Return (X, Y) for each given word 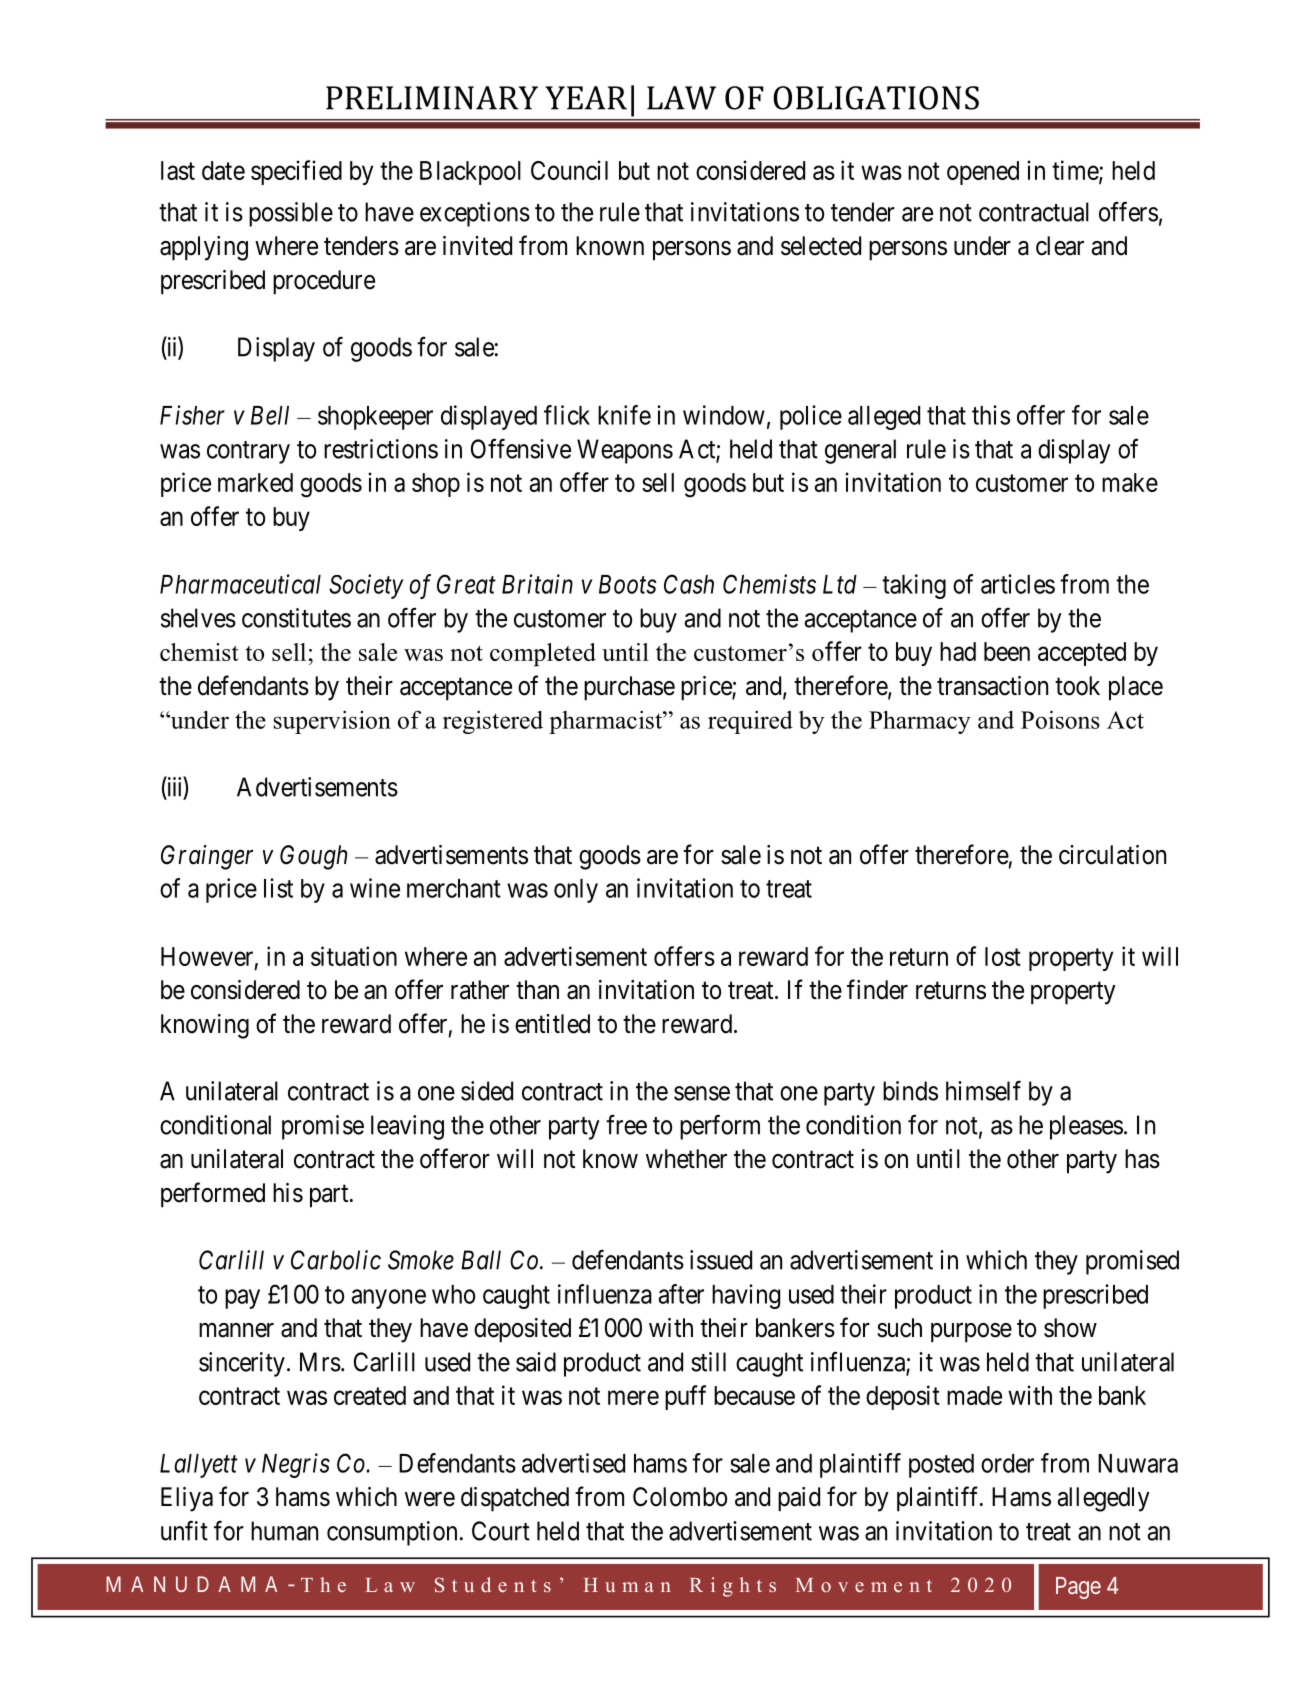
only (576, 891)
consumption (392, 1533)
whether (686, 1159)
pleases (1086, 1127)
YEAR (586, 98)
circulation (1112, 855)
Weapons (625, 451)
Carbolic (336, 1260)
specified (296, 172)
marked (255, 482)
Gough (313, 857)
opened (983, 173)
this (991, 415)
